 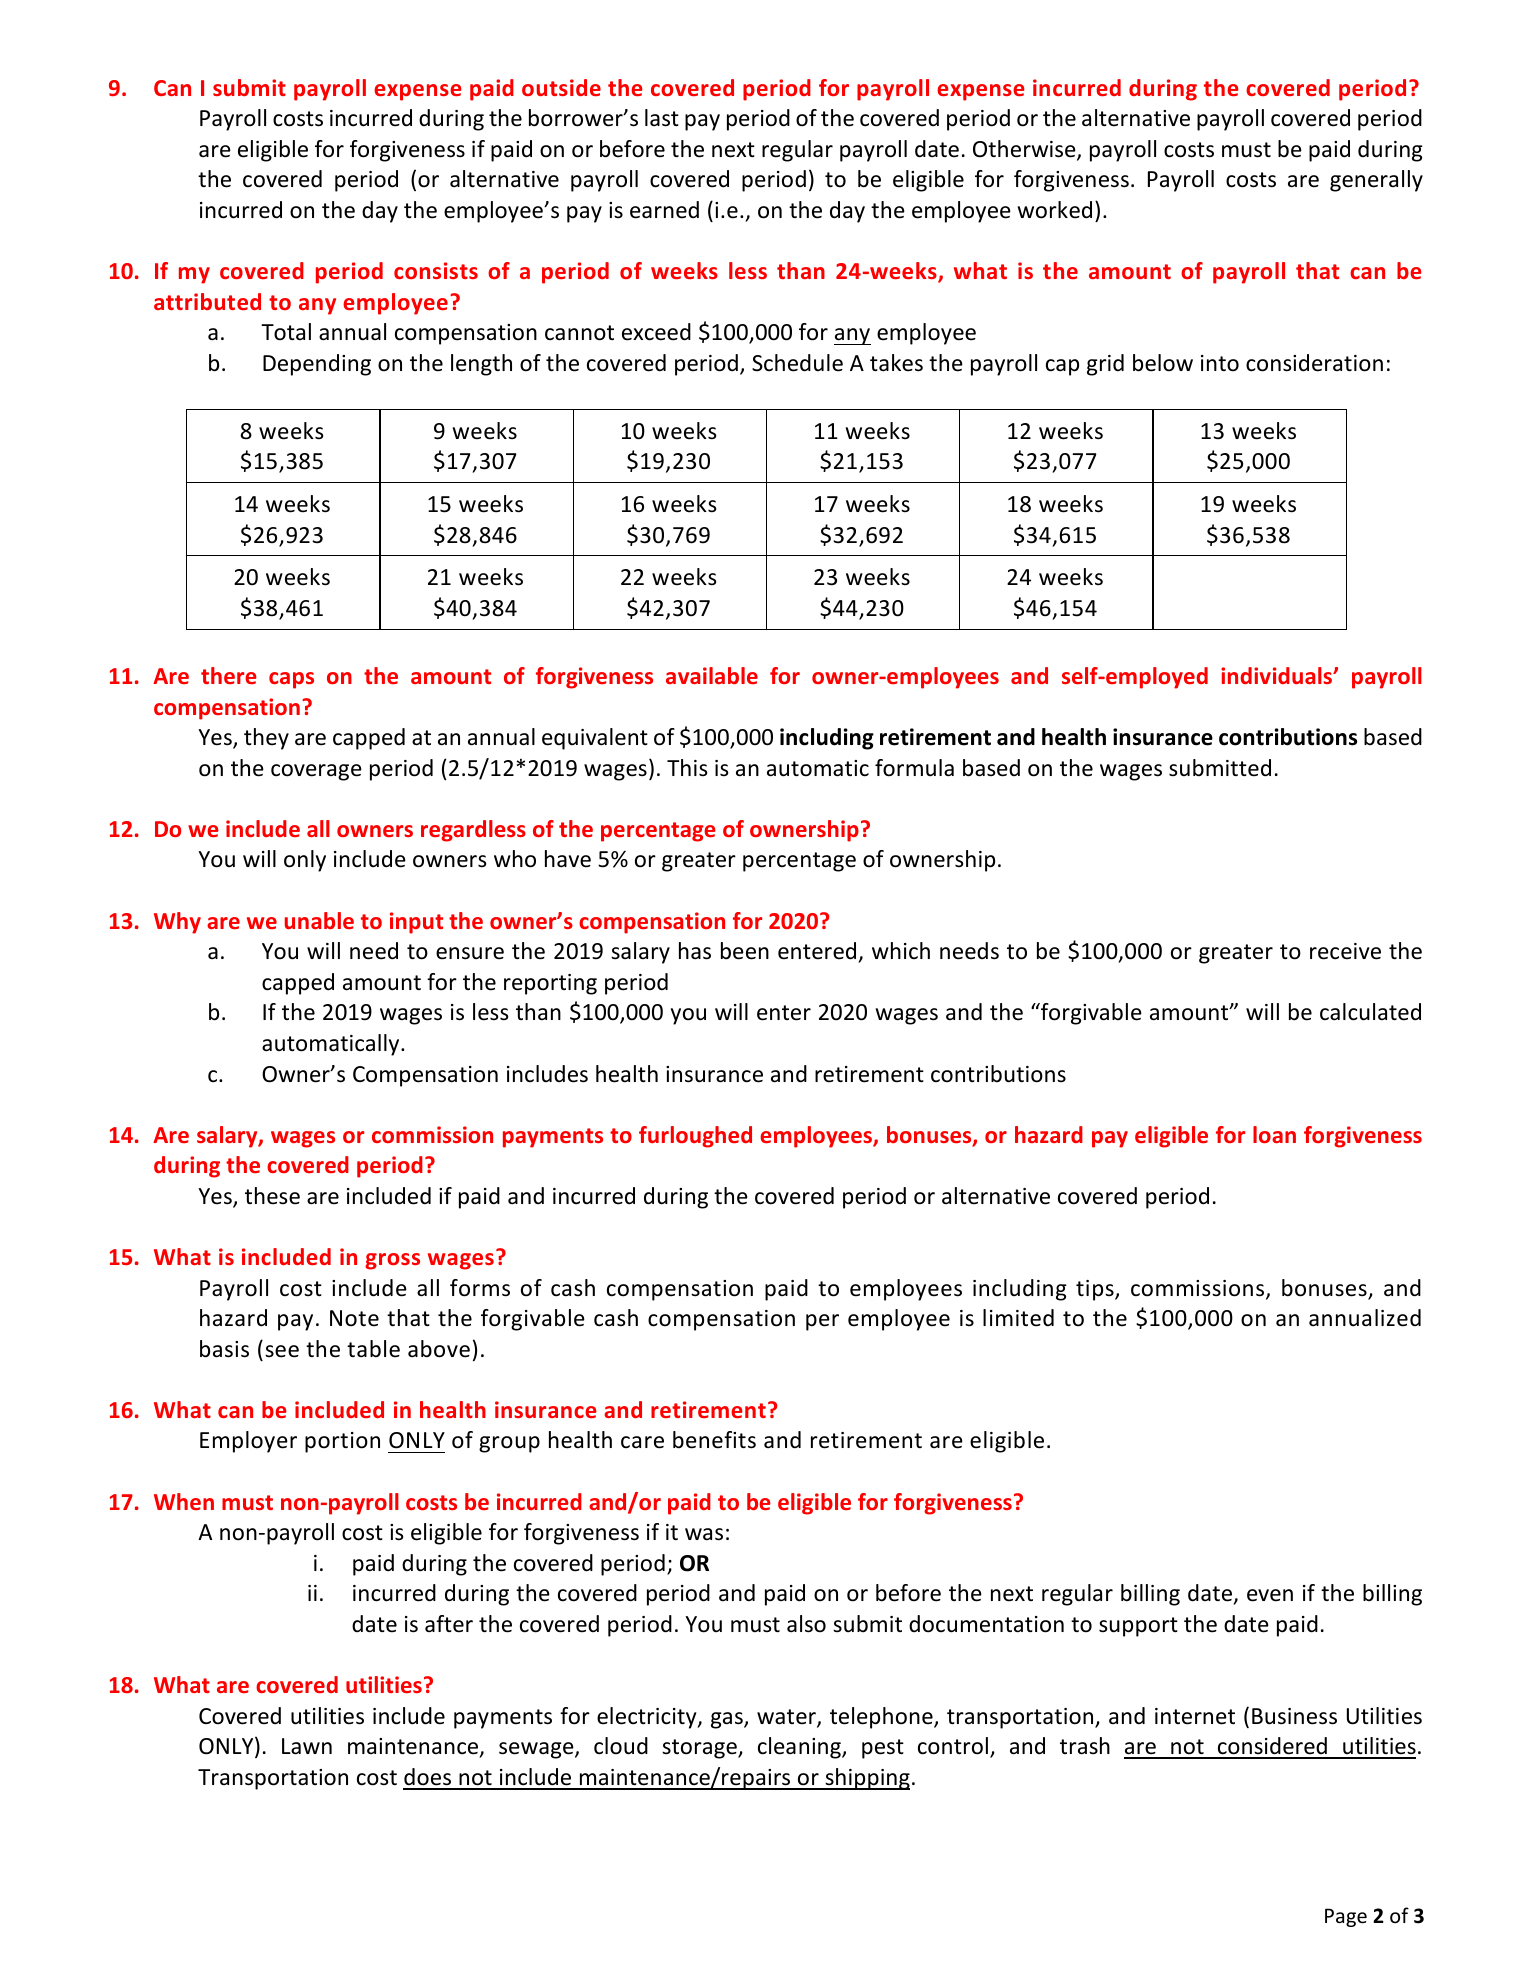 What do you see at coordinates (1376, 181) in the document?
I see `generally` at bounding box center [1376, 181].
